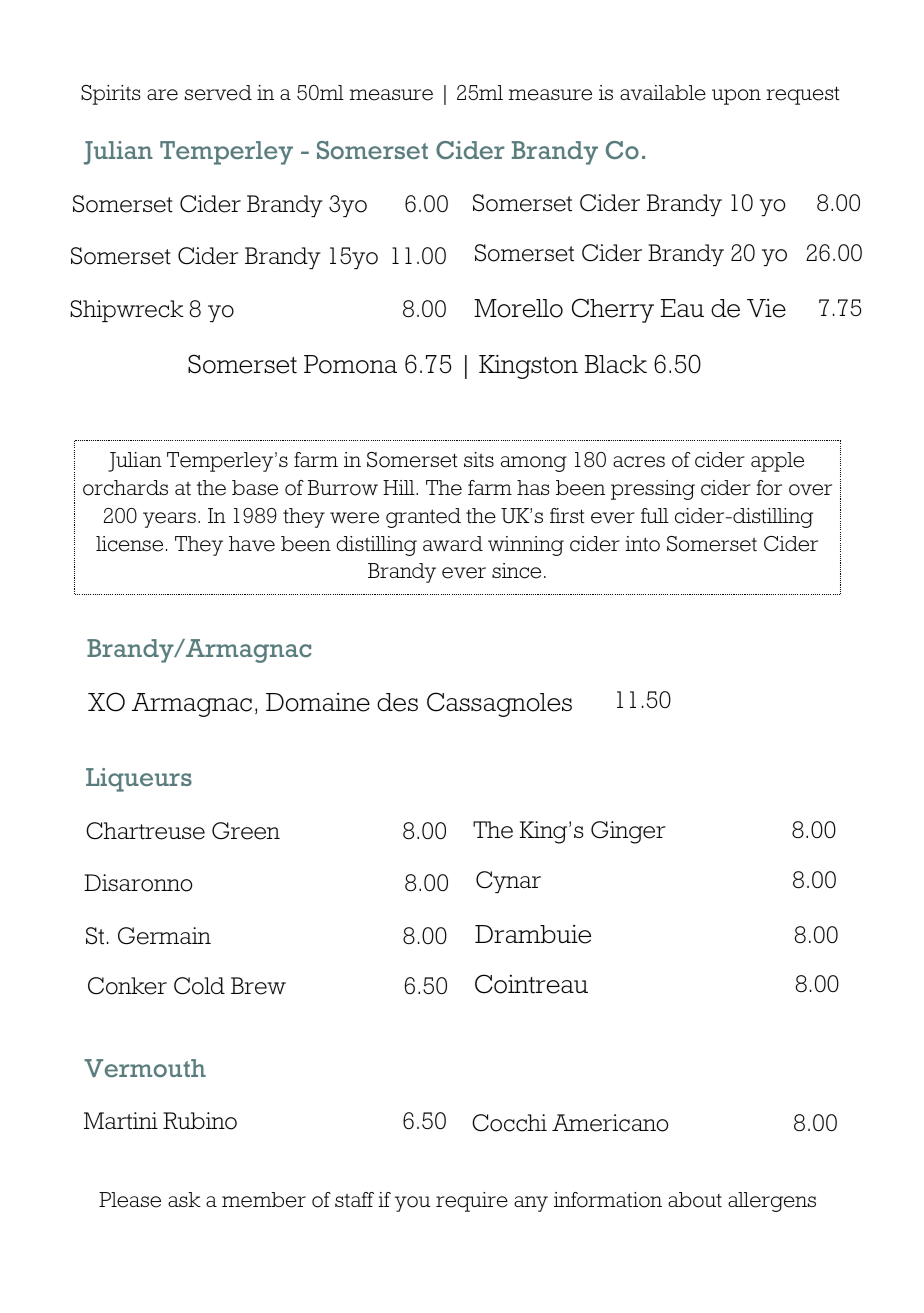  Describe the element at coordinates (258, 986) in the screenshot. I see `Brew` at that location.
